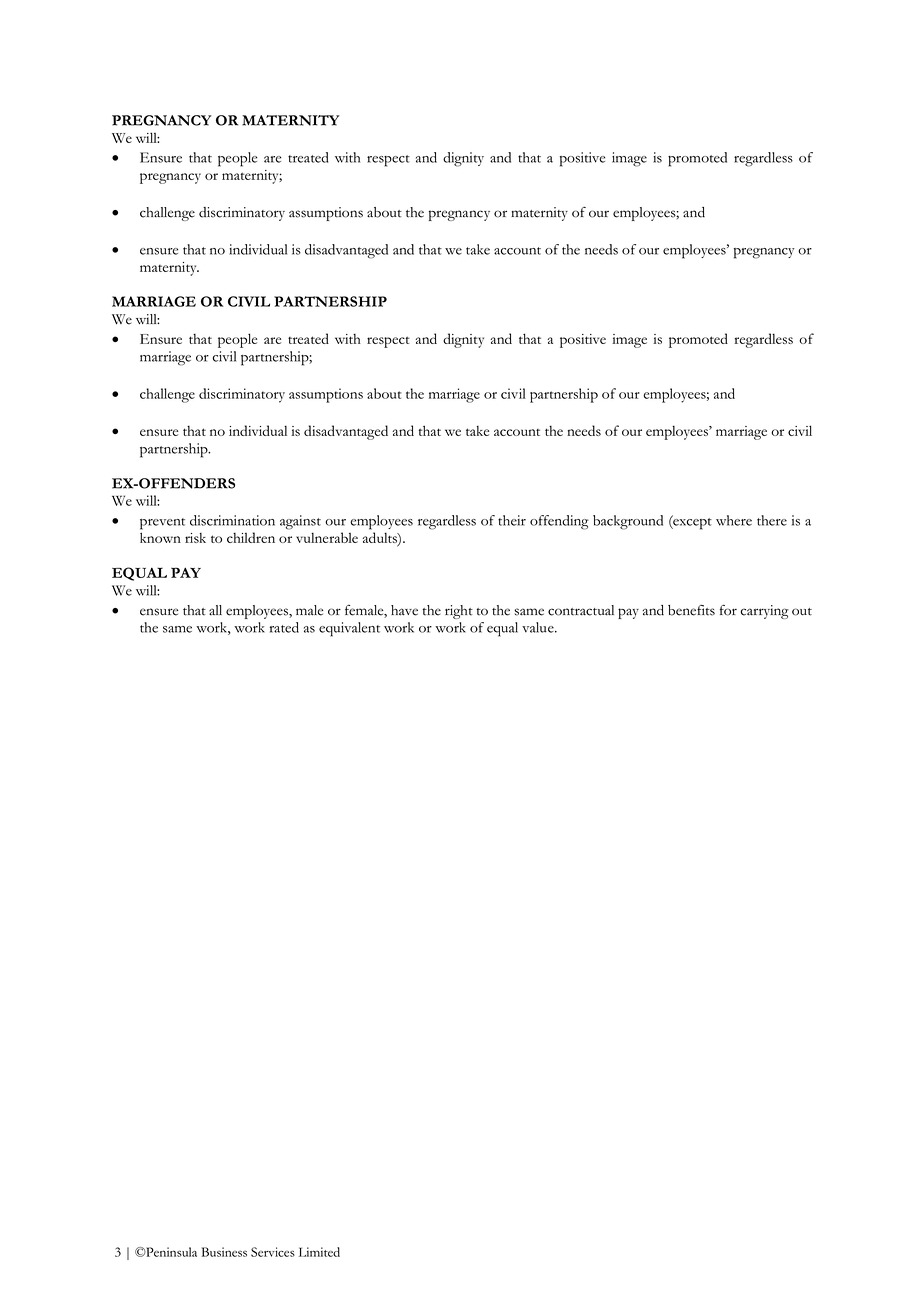 The width and height of the screenshot is (924, 1308). What do you see at coordinates (319, 1252) in the screenshot?
I see `Limited` at bounding box center [319, 1252].
